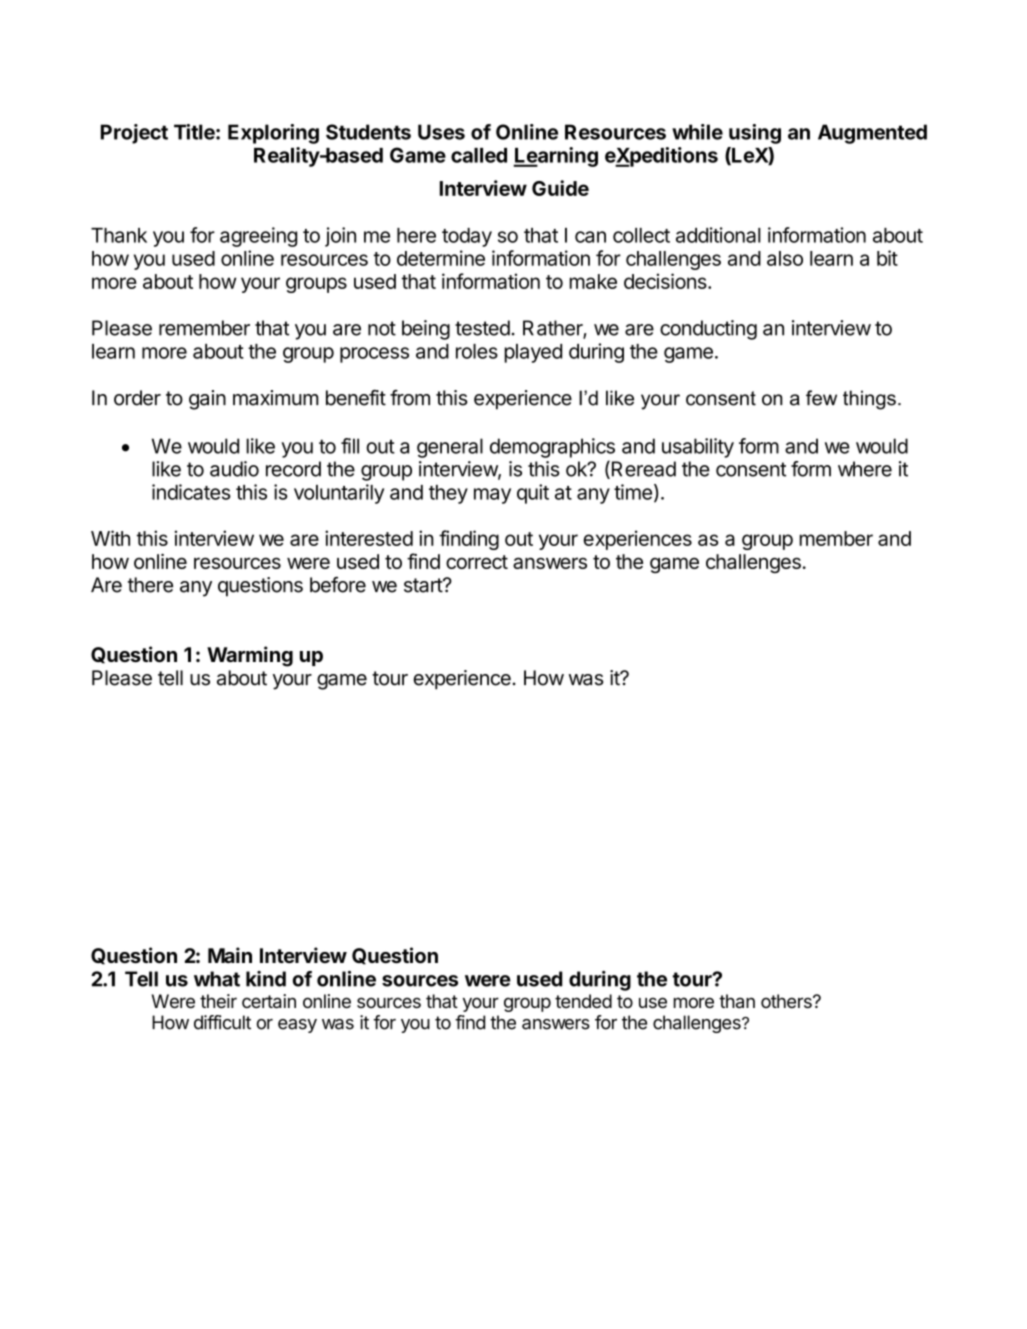 The width and height of the screenshot is (1027, 1329). Describe the element at coordinates (755, 134) in the screenshot. I see `using` at that location.
